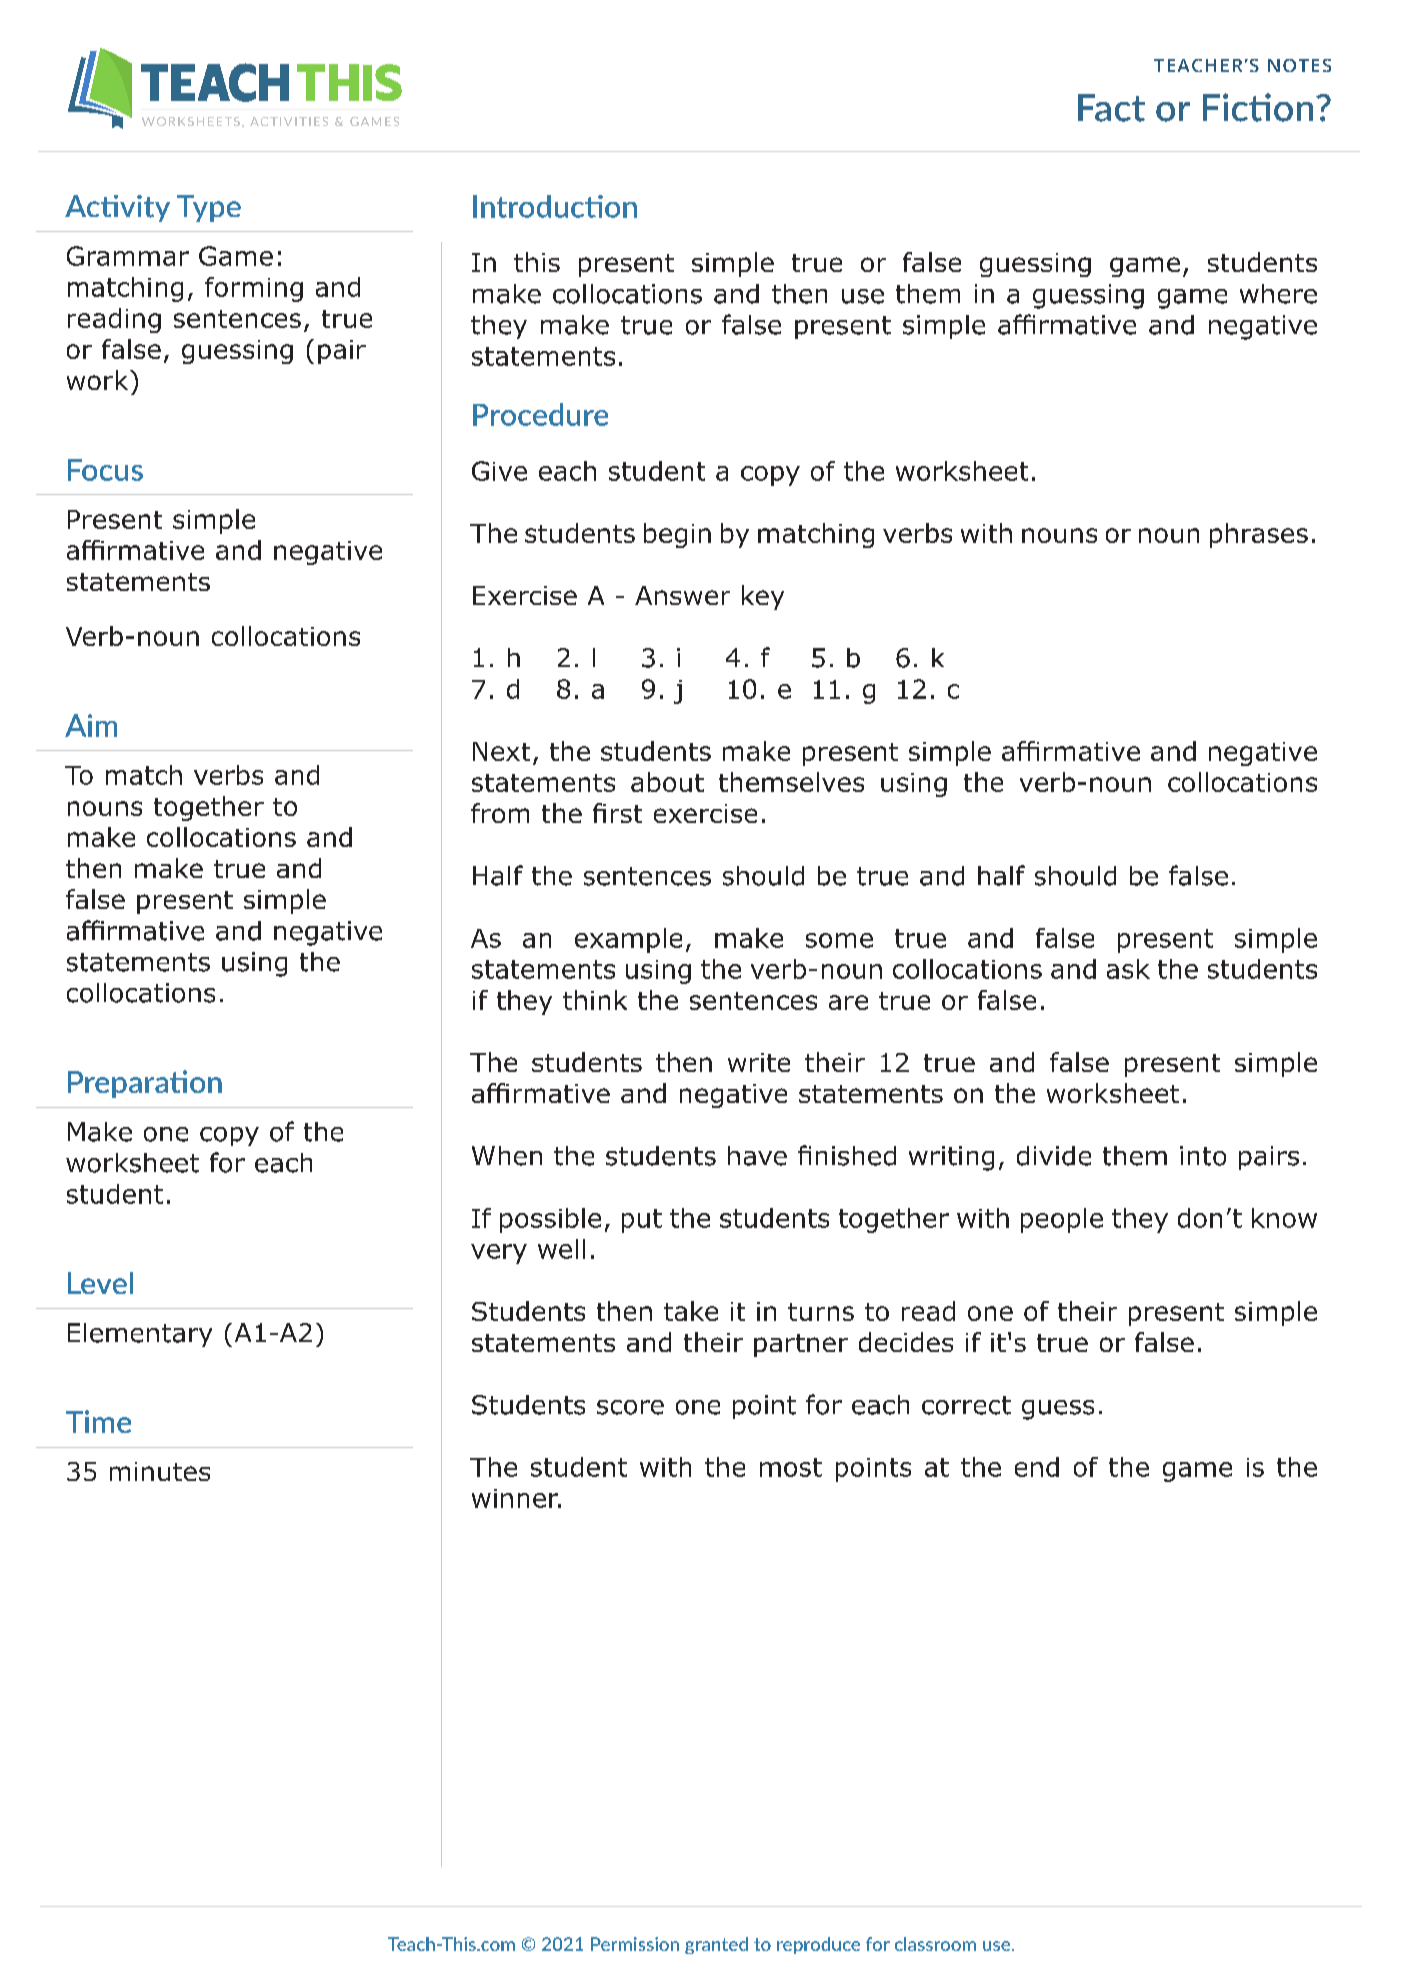 This screenshot has height=1985, width=1403. What do you see at coordinates (1259, 535) in the screenshot?
I see `phrases` at bounding box center [1259, 535].
